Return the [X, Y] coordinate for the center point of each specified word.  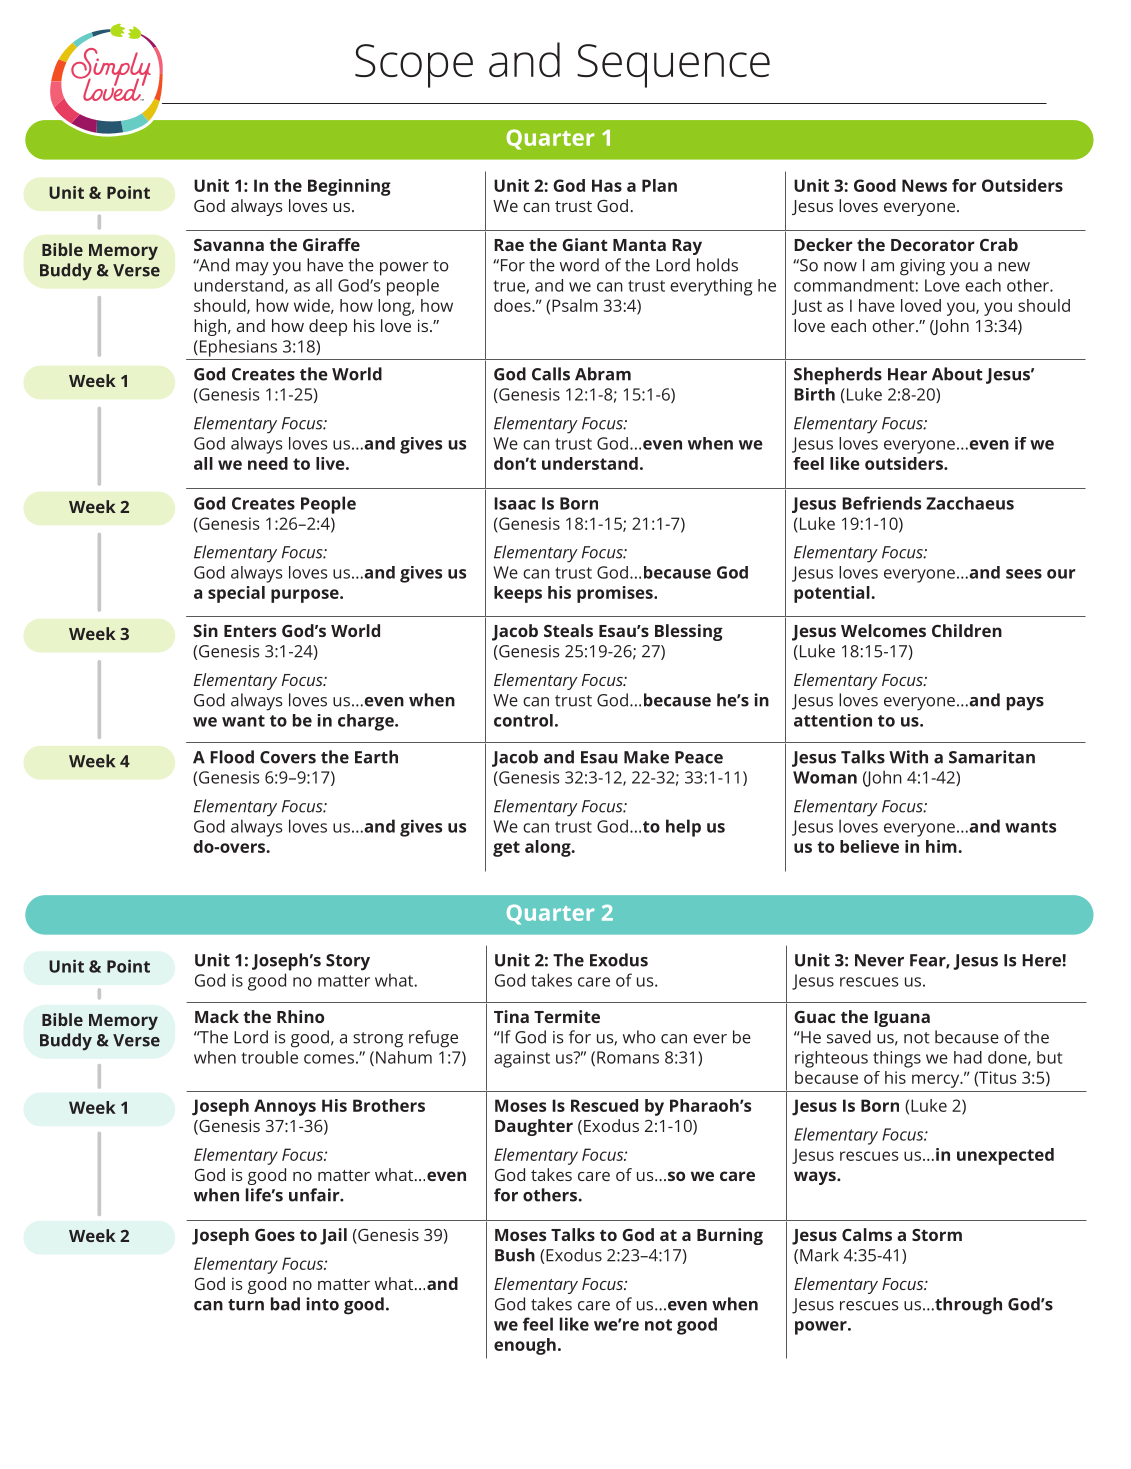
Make [646, 757]
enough [525, 1346]
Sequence [673, 66]
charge [367, 722]
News [924, 185]
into [322, 1304]
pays [1025, 704]
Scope [414, 66]
